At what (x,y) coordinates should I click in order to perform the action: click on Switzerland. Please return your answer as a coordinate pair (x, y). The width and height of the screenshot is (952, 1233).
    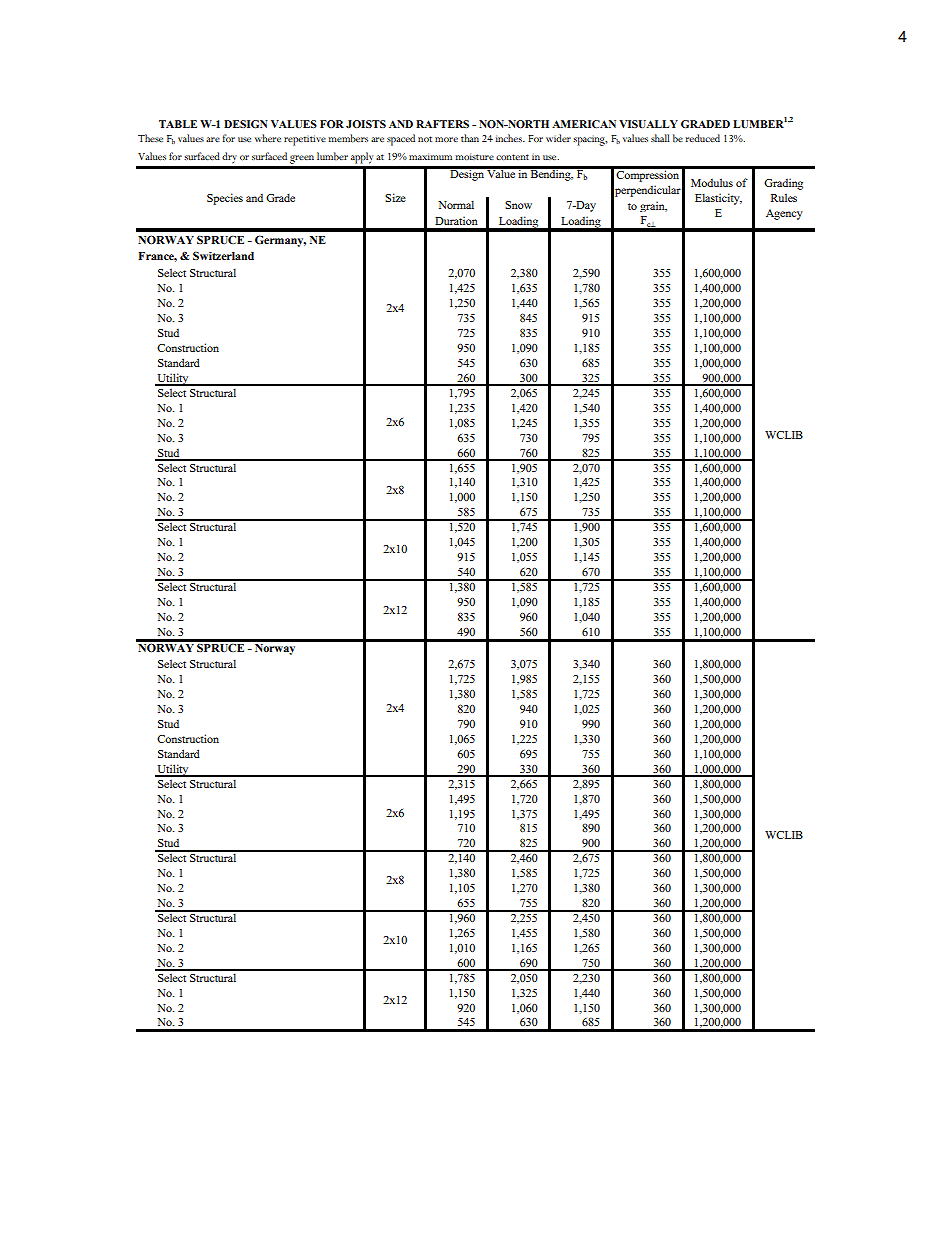
    Looking at the image, I should click on (223, 255).
